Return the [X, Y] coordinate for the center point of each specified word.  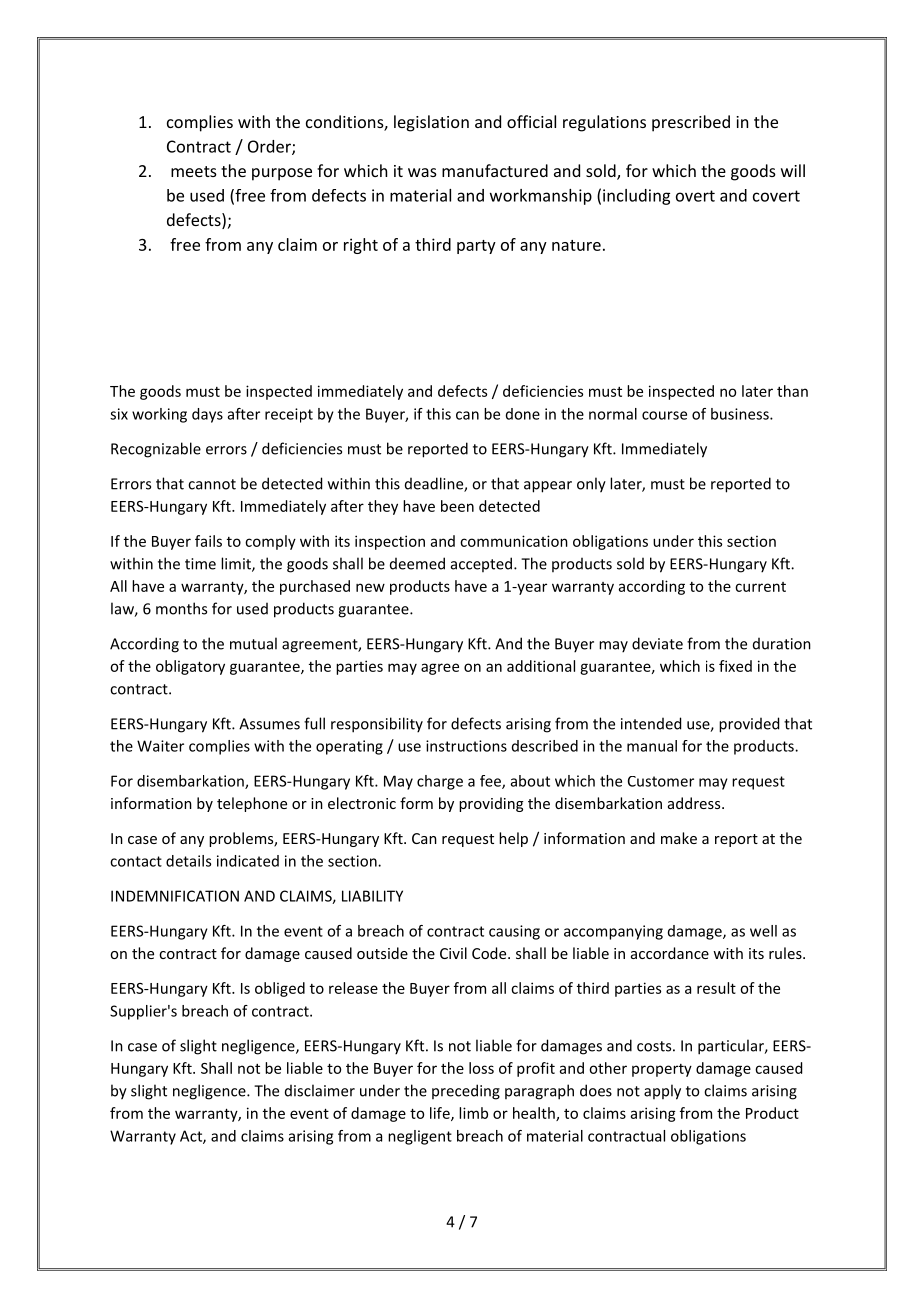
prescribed [691, 123]
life [441, 1114]
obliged [280, 989]
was [422, 172]
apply [662, 1092]
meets [194, 171]
